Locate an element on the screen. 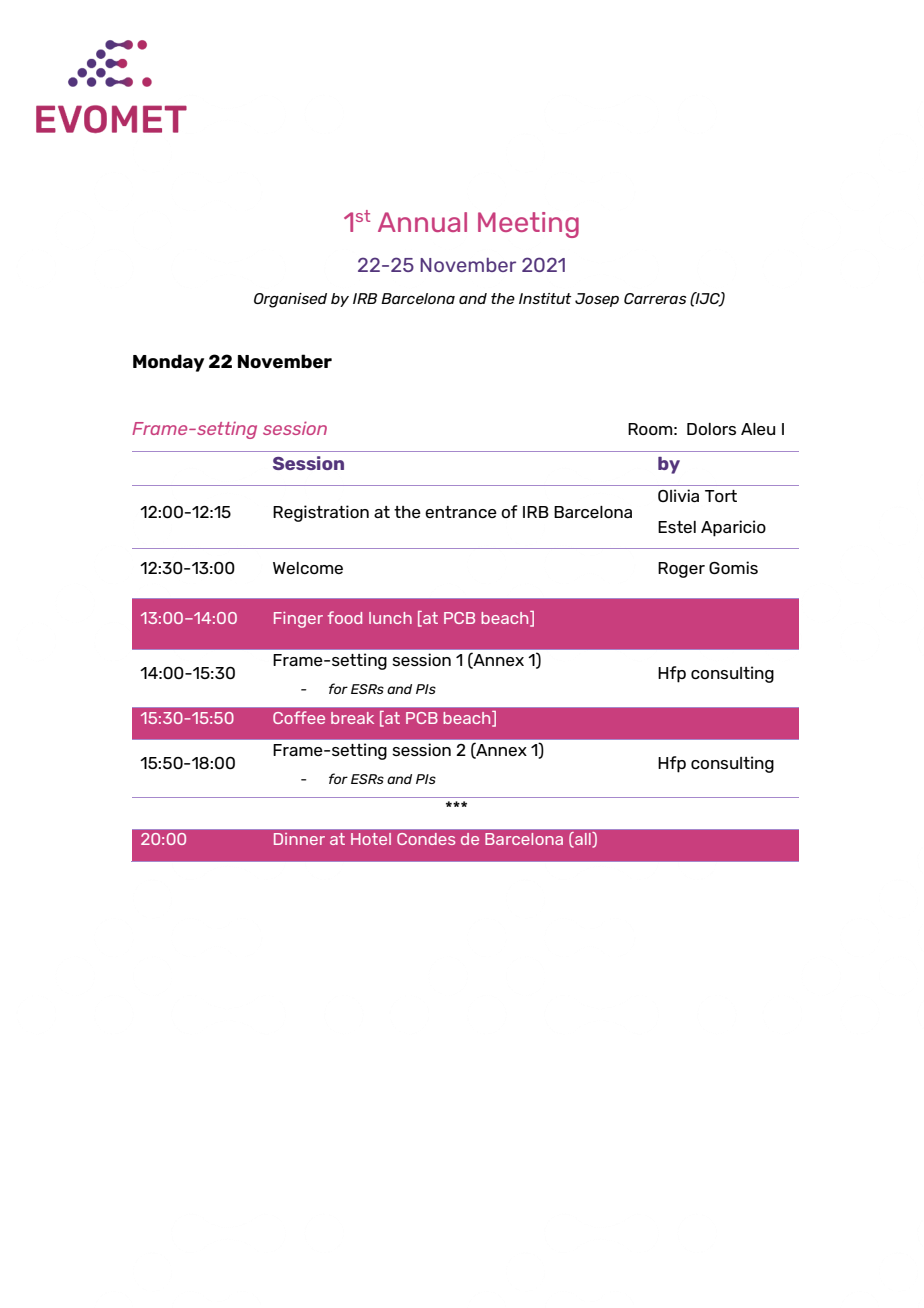 The width and height of the screenshot is (924, 1308). Registration is located at coordinates (321, 513).
